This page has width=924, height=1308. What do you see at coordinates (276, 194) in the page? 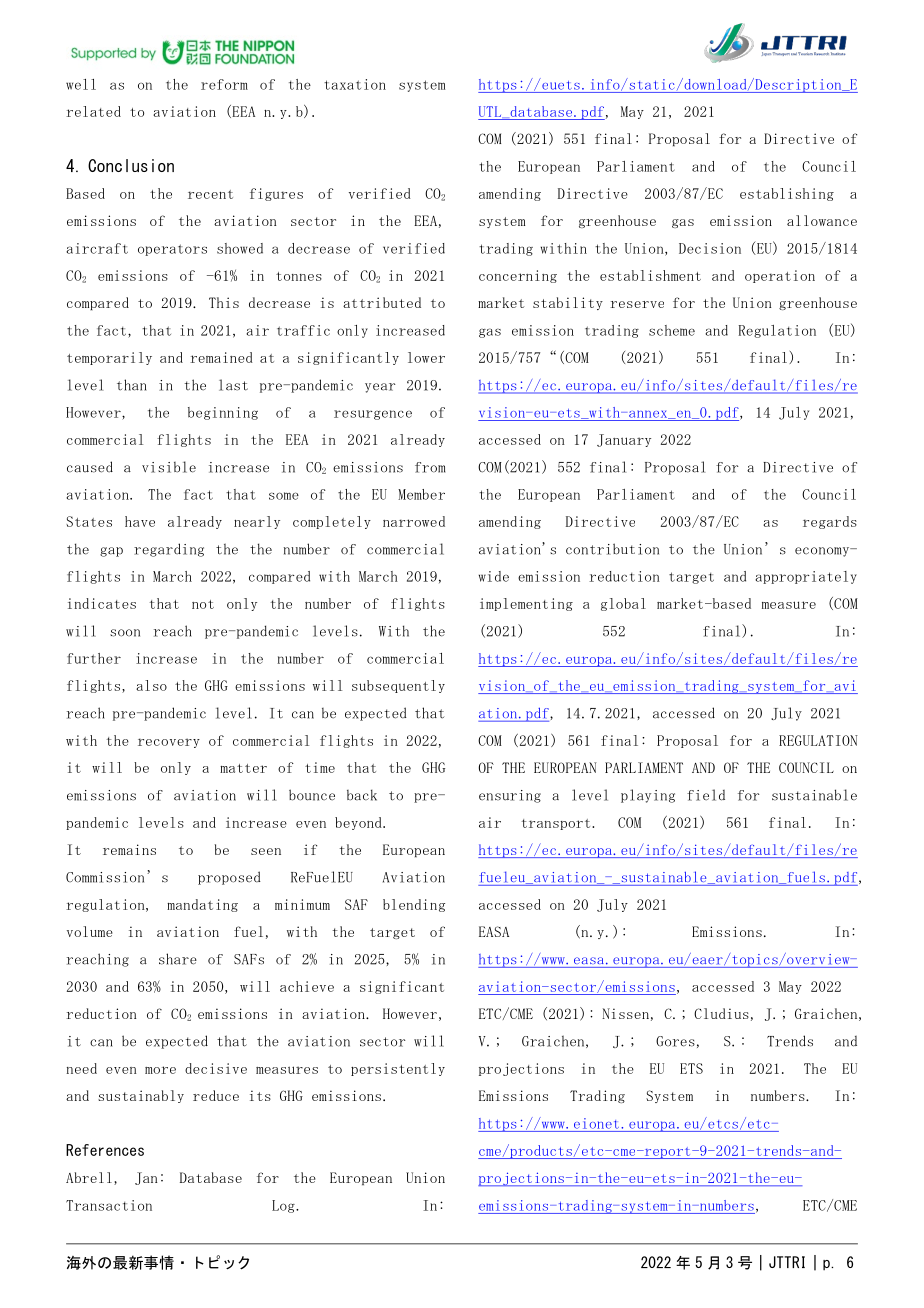
I see `figures` at bounding box center [276, 194].
